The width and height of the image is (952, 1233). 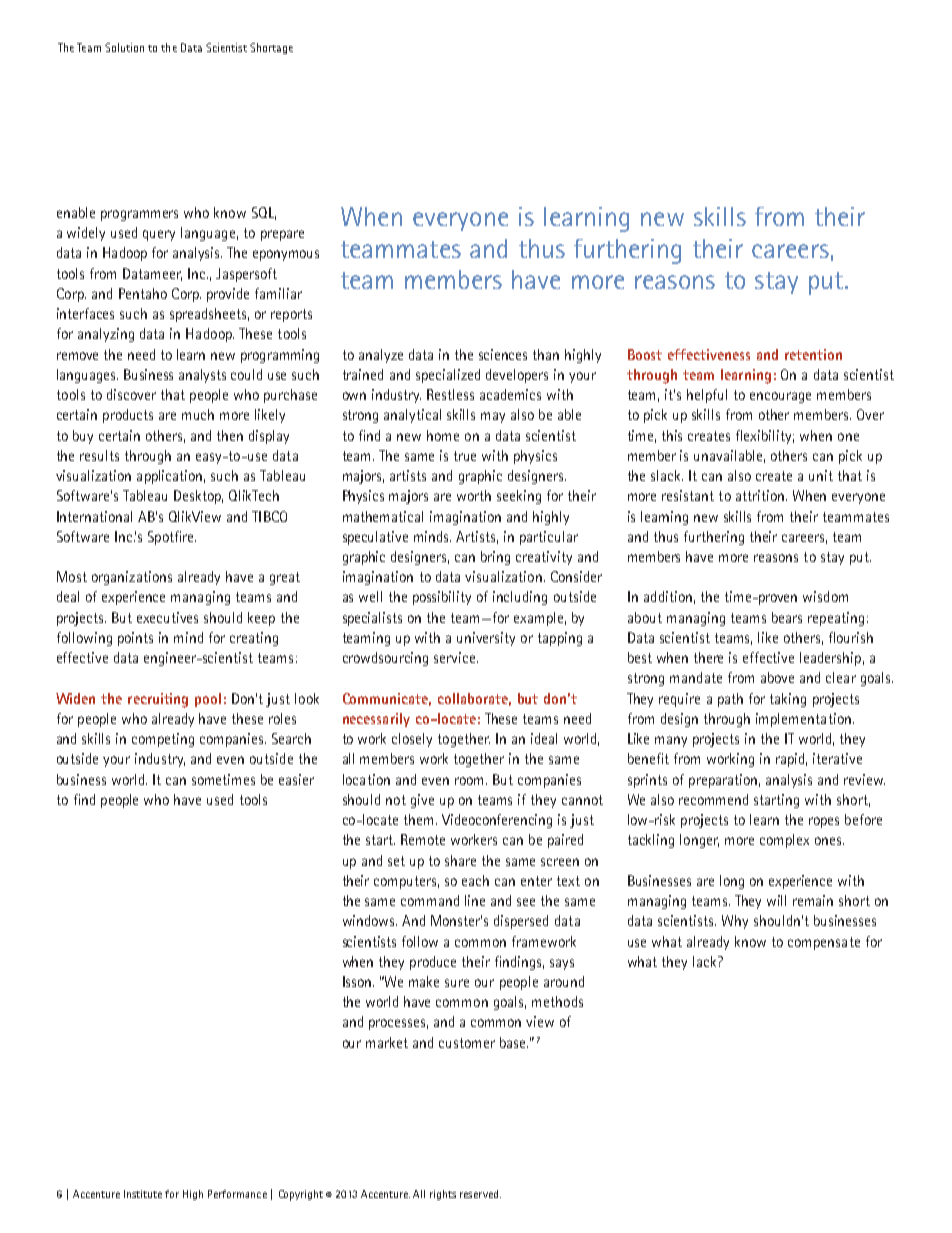 I want to click on retention, so click(x=813, y=354).
